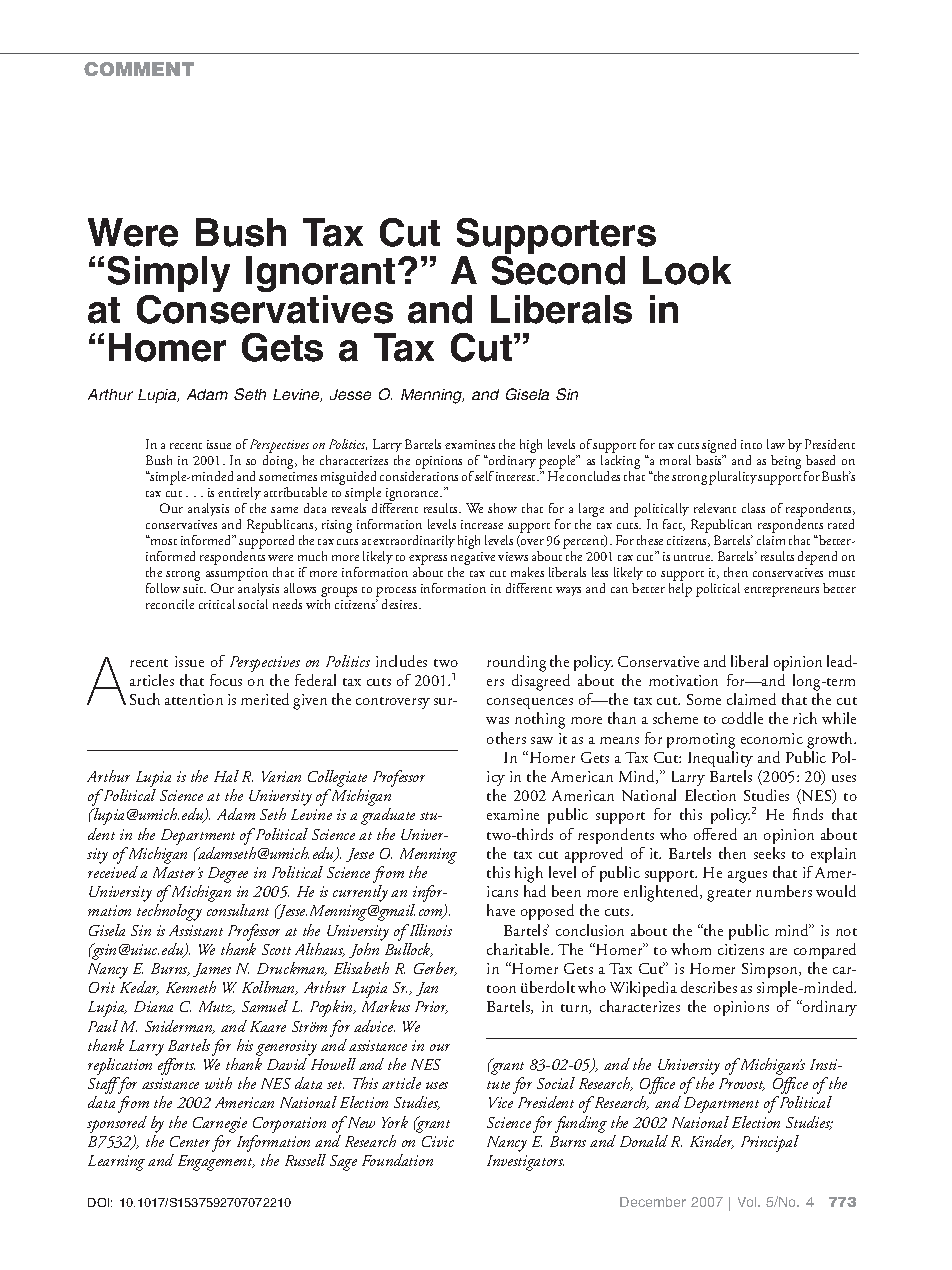 The width and height of the screenshot is (952, 1270). What do you see at coordinates (216, 1163) in the screenshot?
I see `Engagement` at bounding box center [216, 1163].
